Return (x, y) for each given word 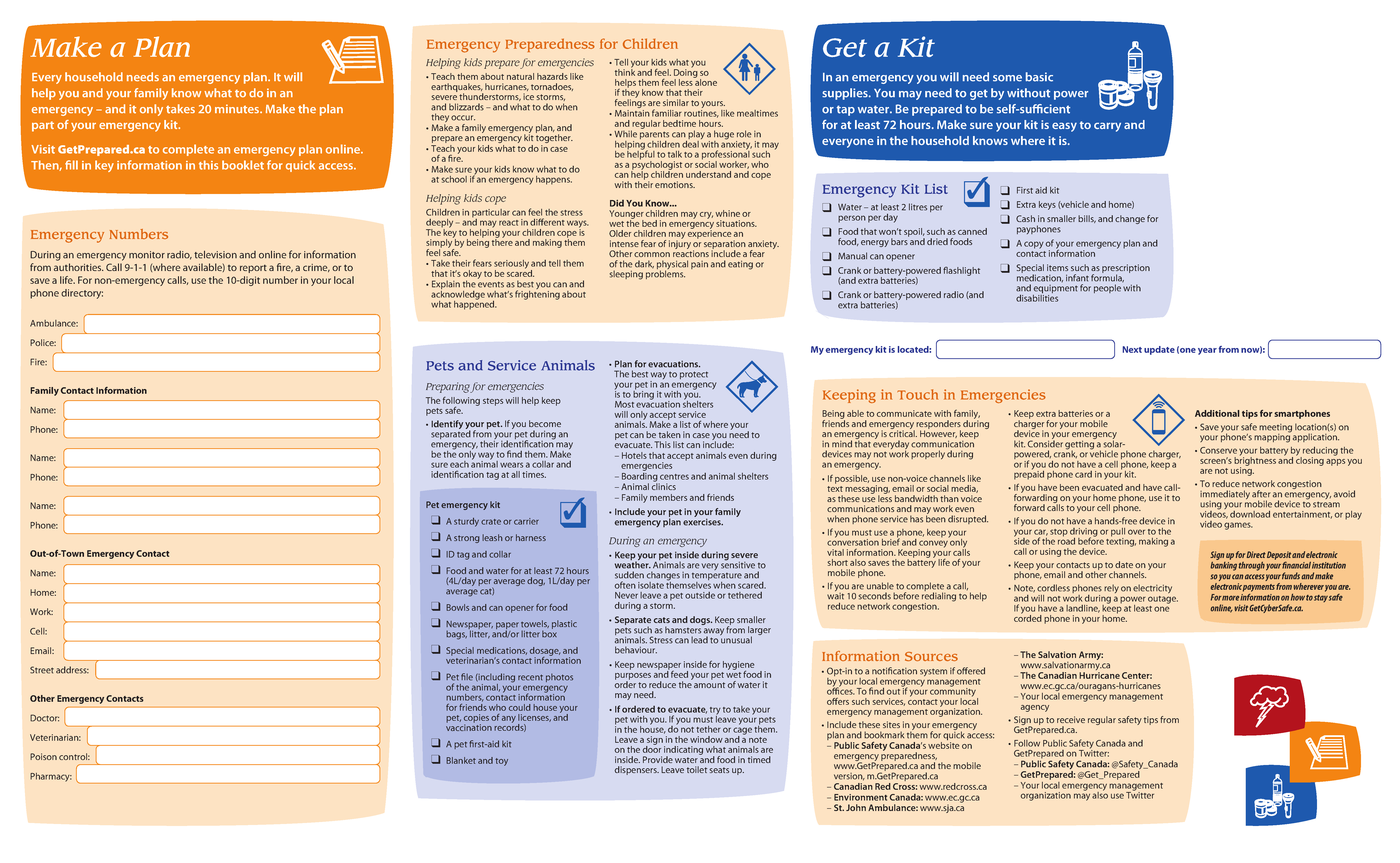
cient (1057, 109)
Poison (43, 756)
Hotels (634, 455)
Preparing (448, 387)
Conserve (1218, 450)
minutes (238, 109)
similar (676, 102)
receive (1071, 719)
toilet (697, 769)
